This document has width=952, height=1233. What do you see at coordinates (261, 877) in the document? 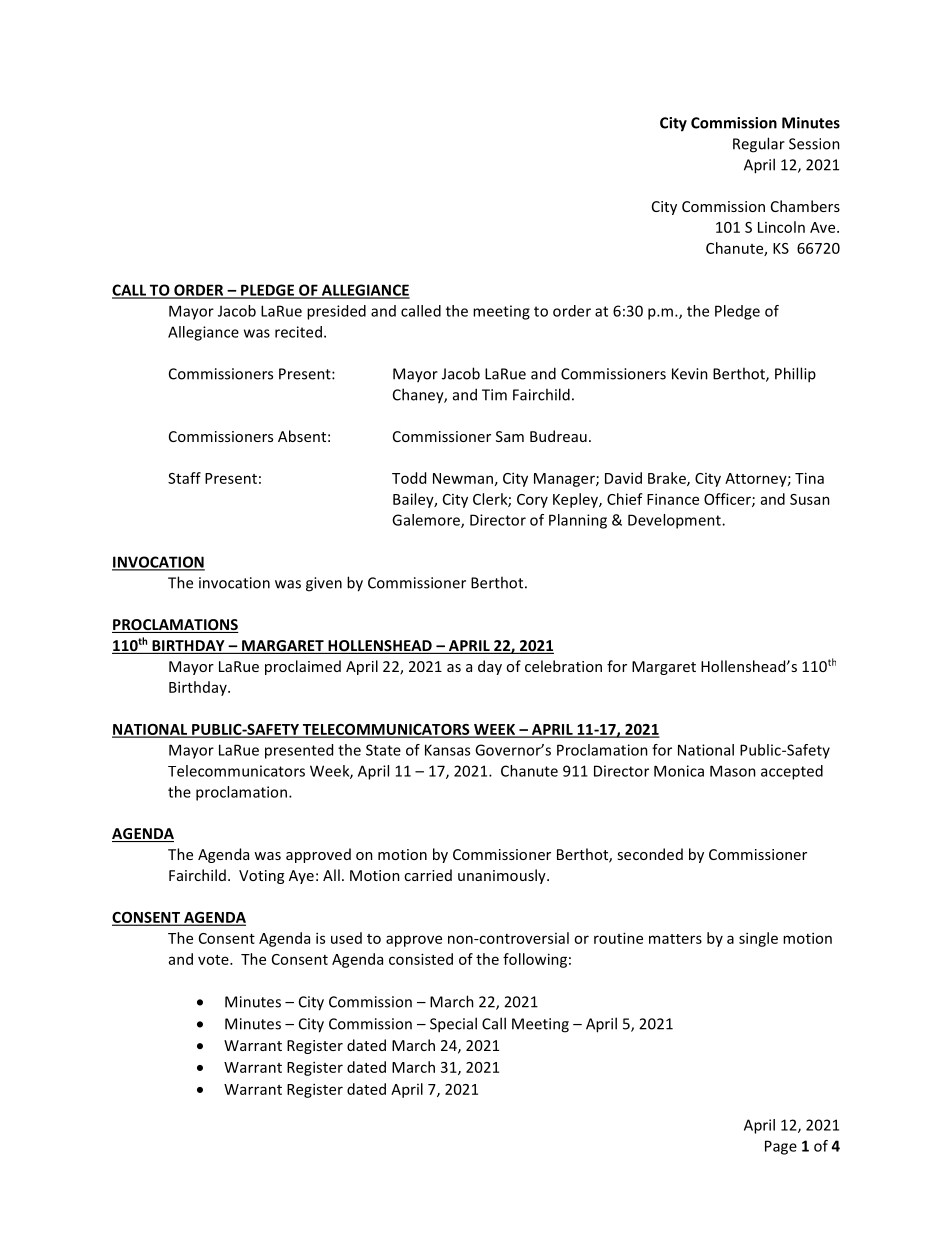
I see `Voting` at bounding box center [261, 877].
